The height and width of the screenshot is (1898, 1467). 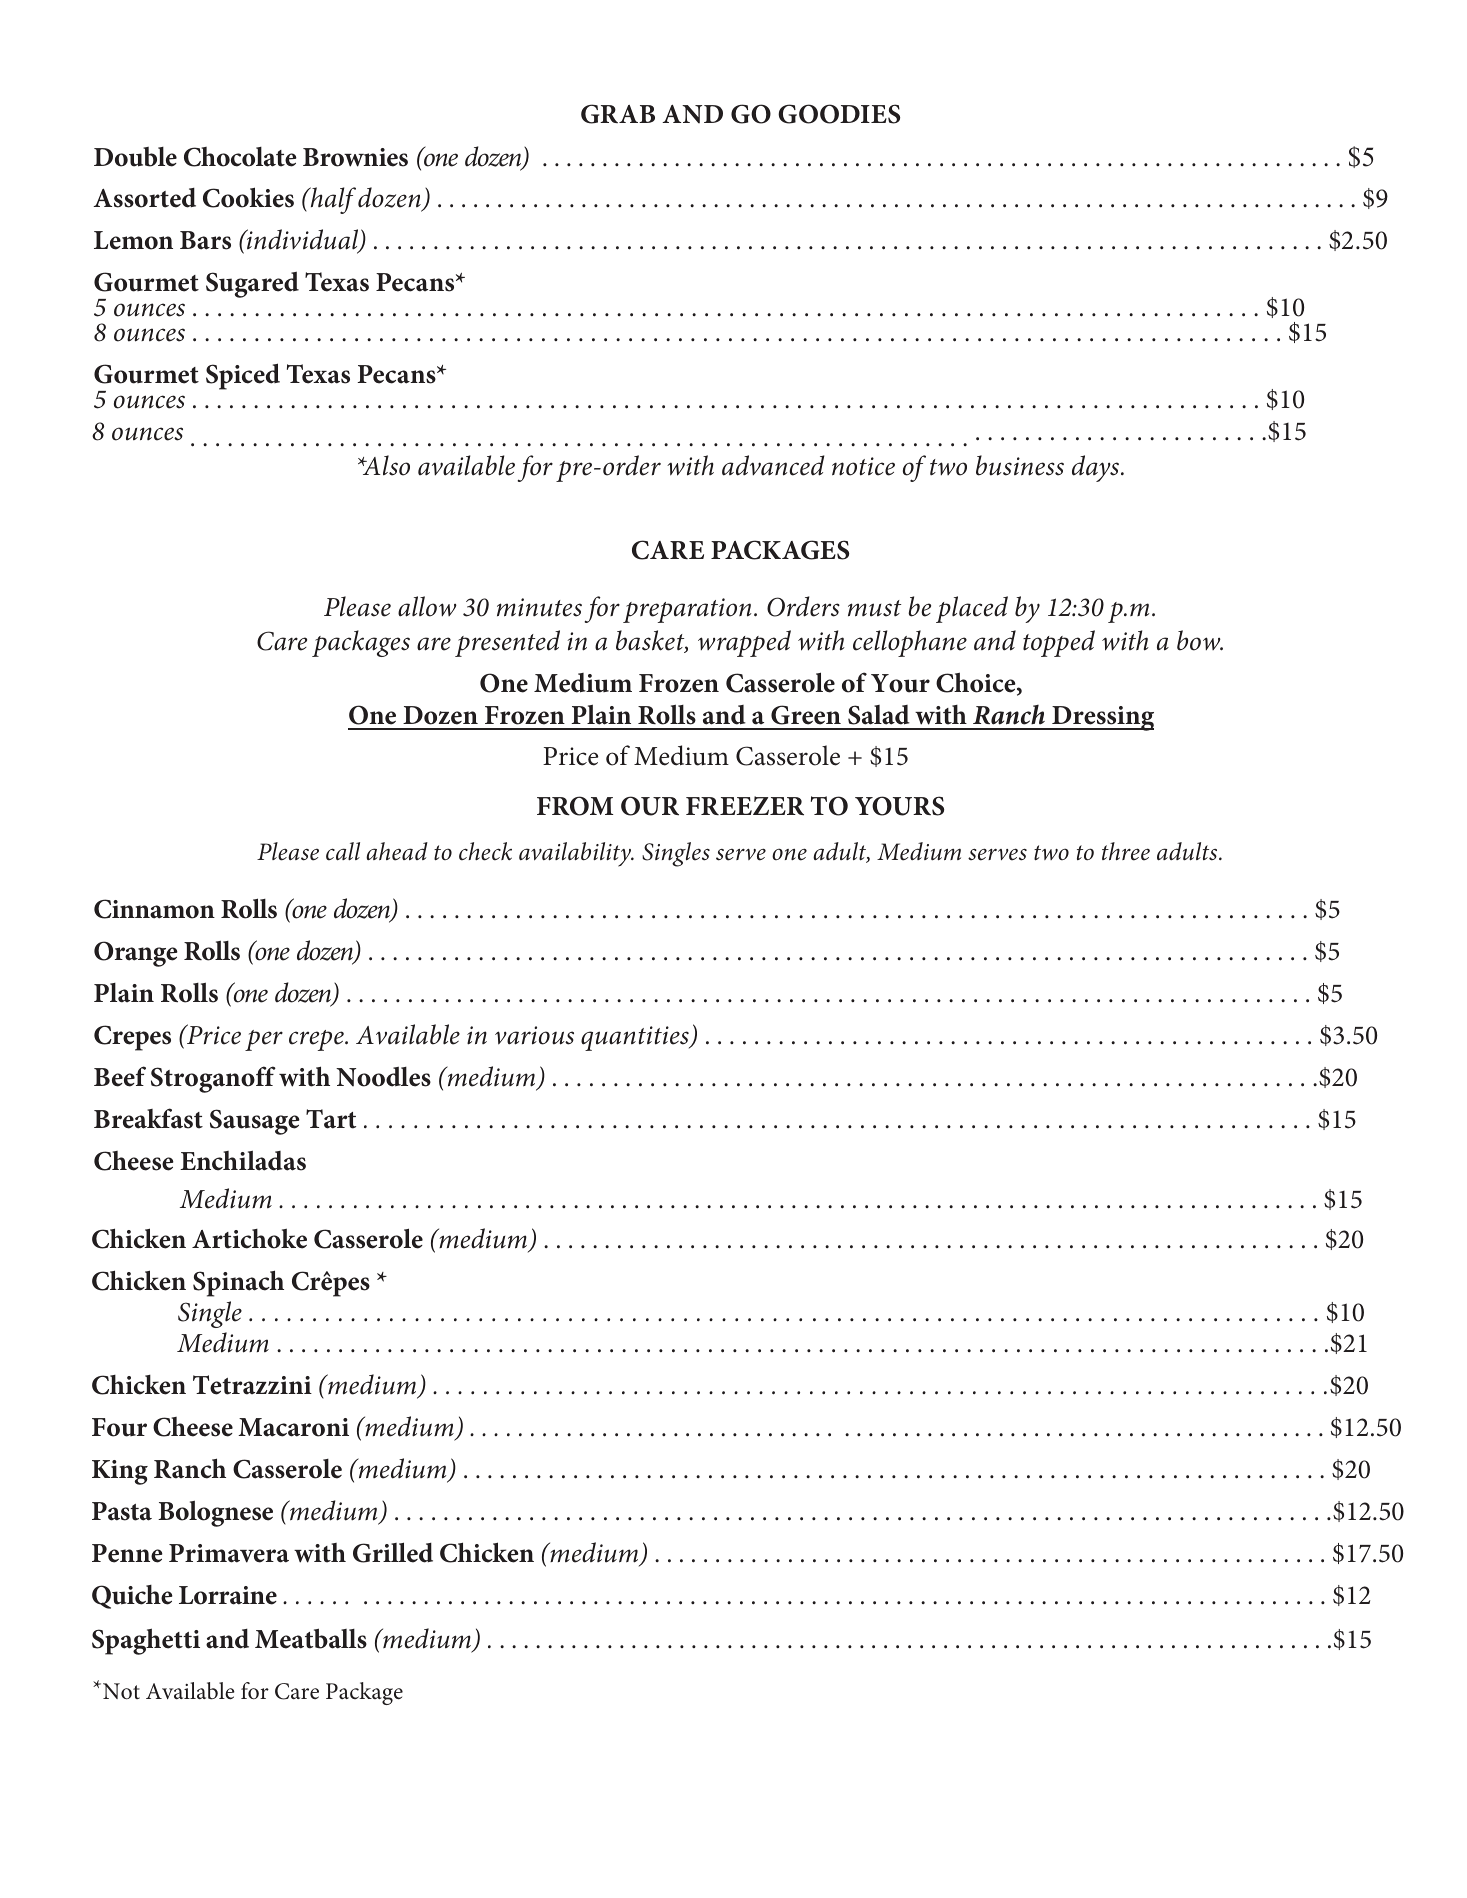 What do you see at coordinates (343, 851) in the screenshot?
I see `call` at bounding box center [343, 851].
